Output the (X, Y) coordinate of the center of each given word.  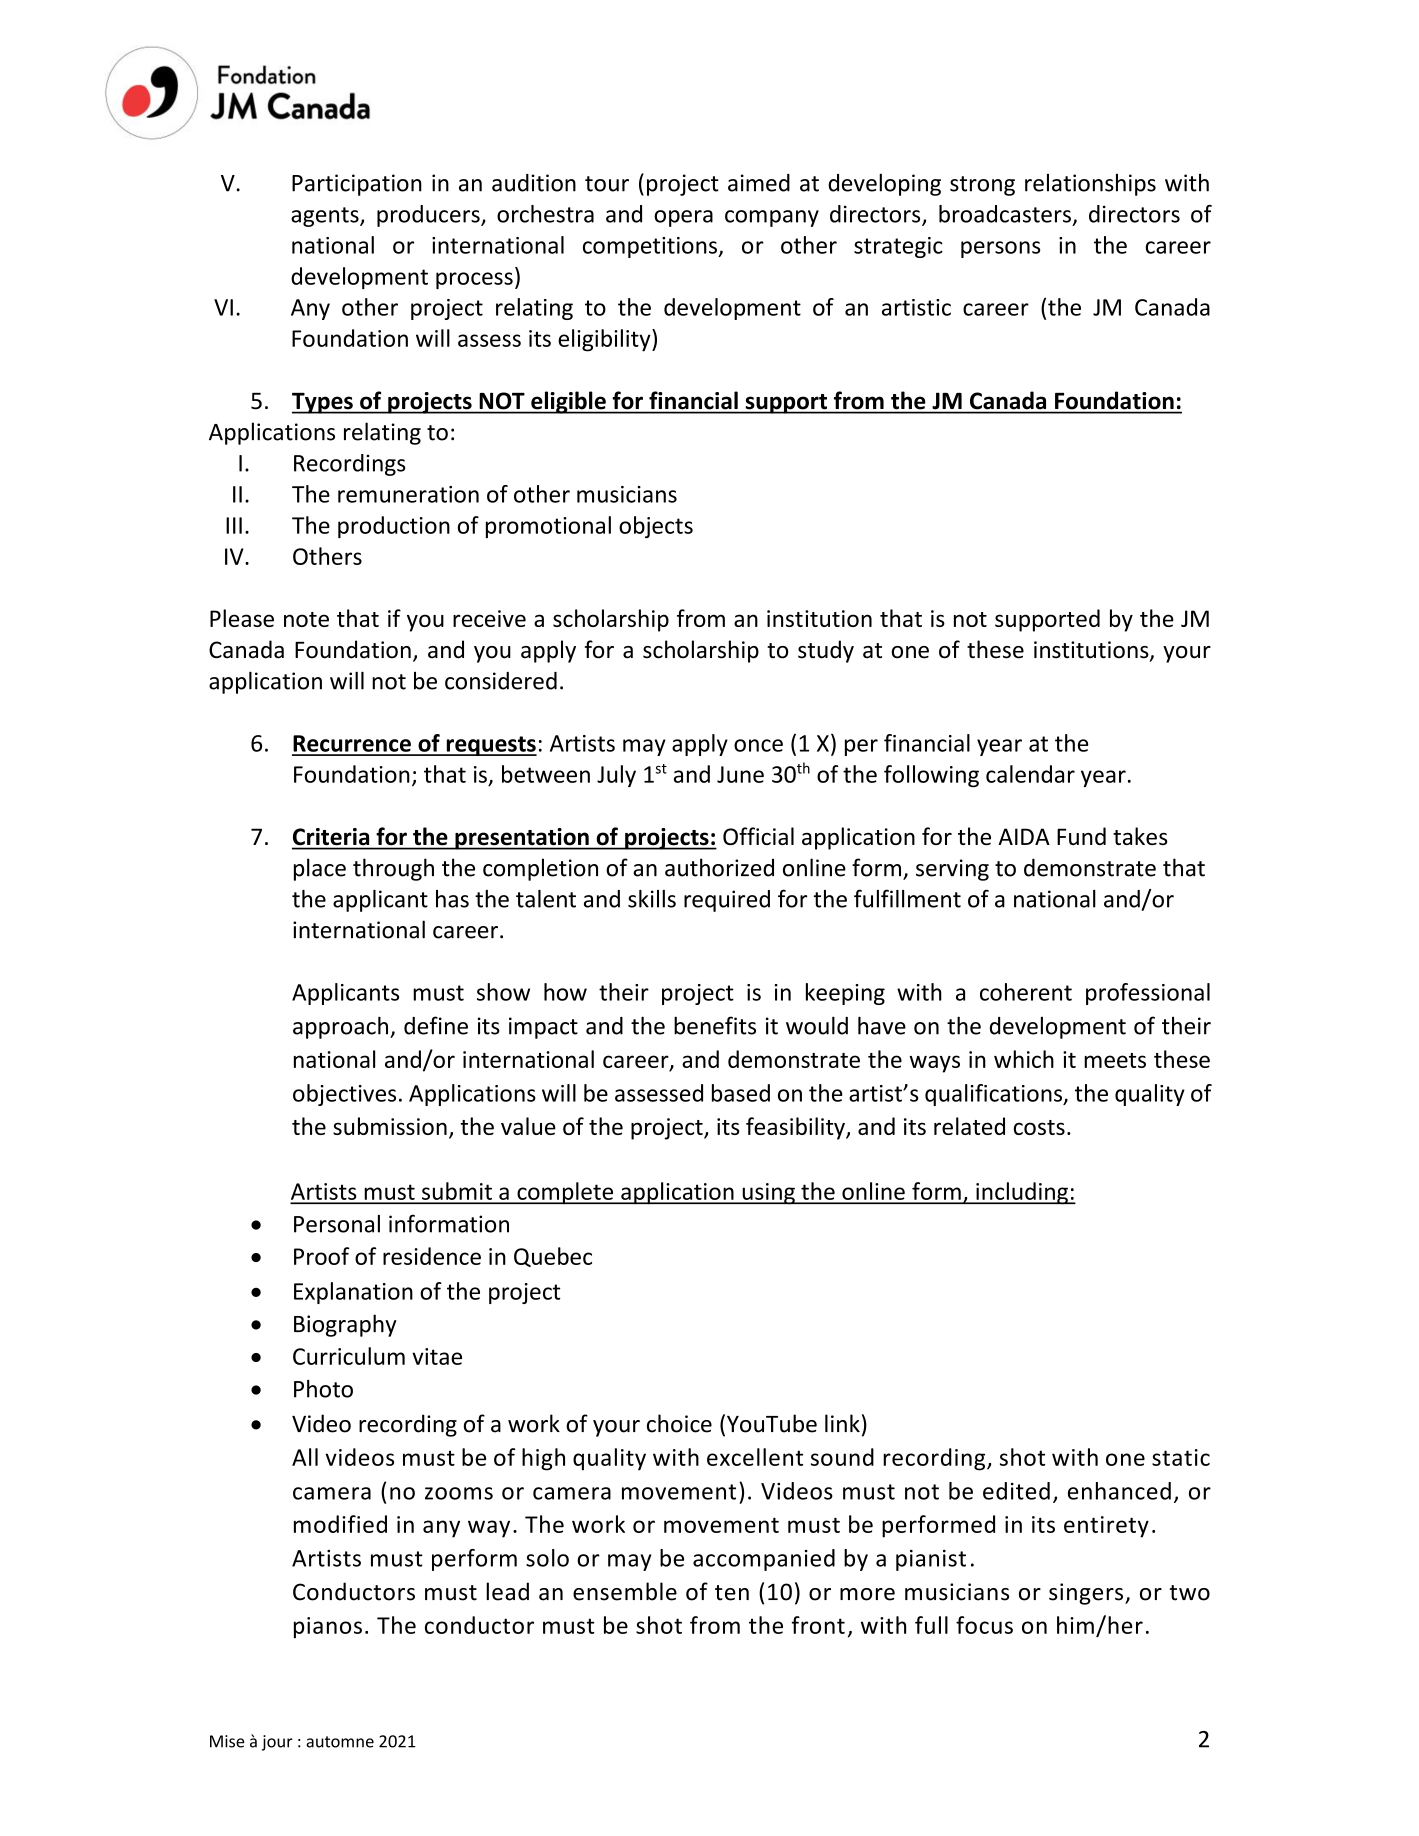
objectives (344, 1095)
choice (679, 1423)
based (741, 1093)
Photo (323, 1389)
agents (326, 217)
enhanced (1119, 1491)
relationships (1090, 185)
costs (1039, 1127)
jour (277, 1743)
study (826, 651)
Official (758, 836)
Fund (1081, 836)
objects (656, 527)
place (320, 869)
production (394, 527)
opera (683, 218)
